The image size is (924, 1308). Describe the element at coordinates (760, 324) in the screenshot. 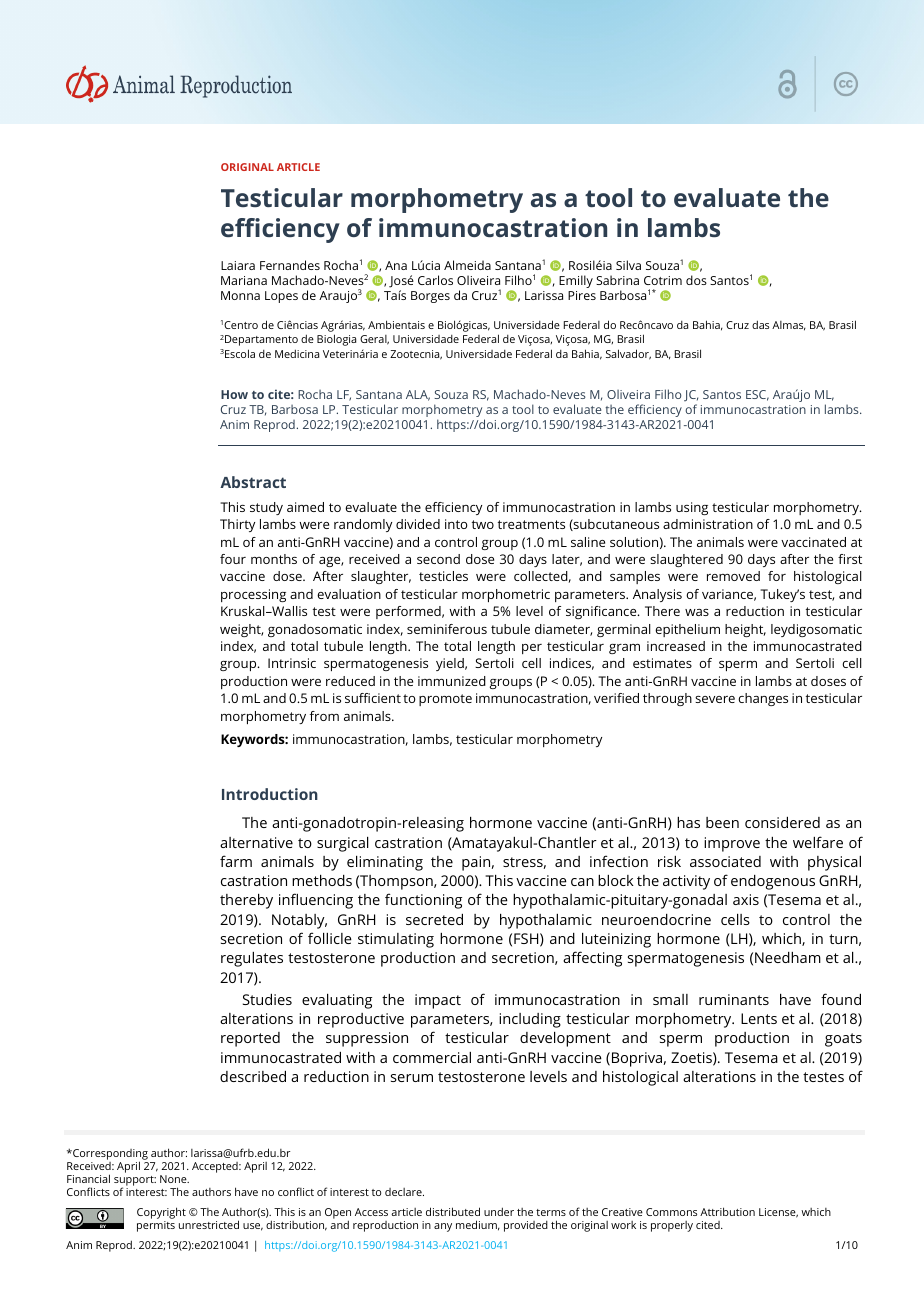

I see `das` at that location.
